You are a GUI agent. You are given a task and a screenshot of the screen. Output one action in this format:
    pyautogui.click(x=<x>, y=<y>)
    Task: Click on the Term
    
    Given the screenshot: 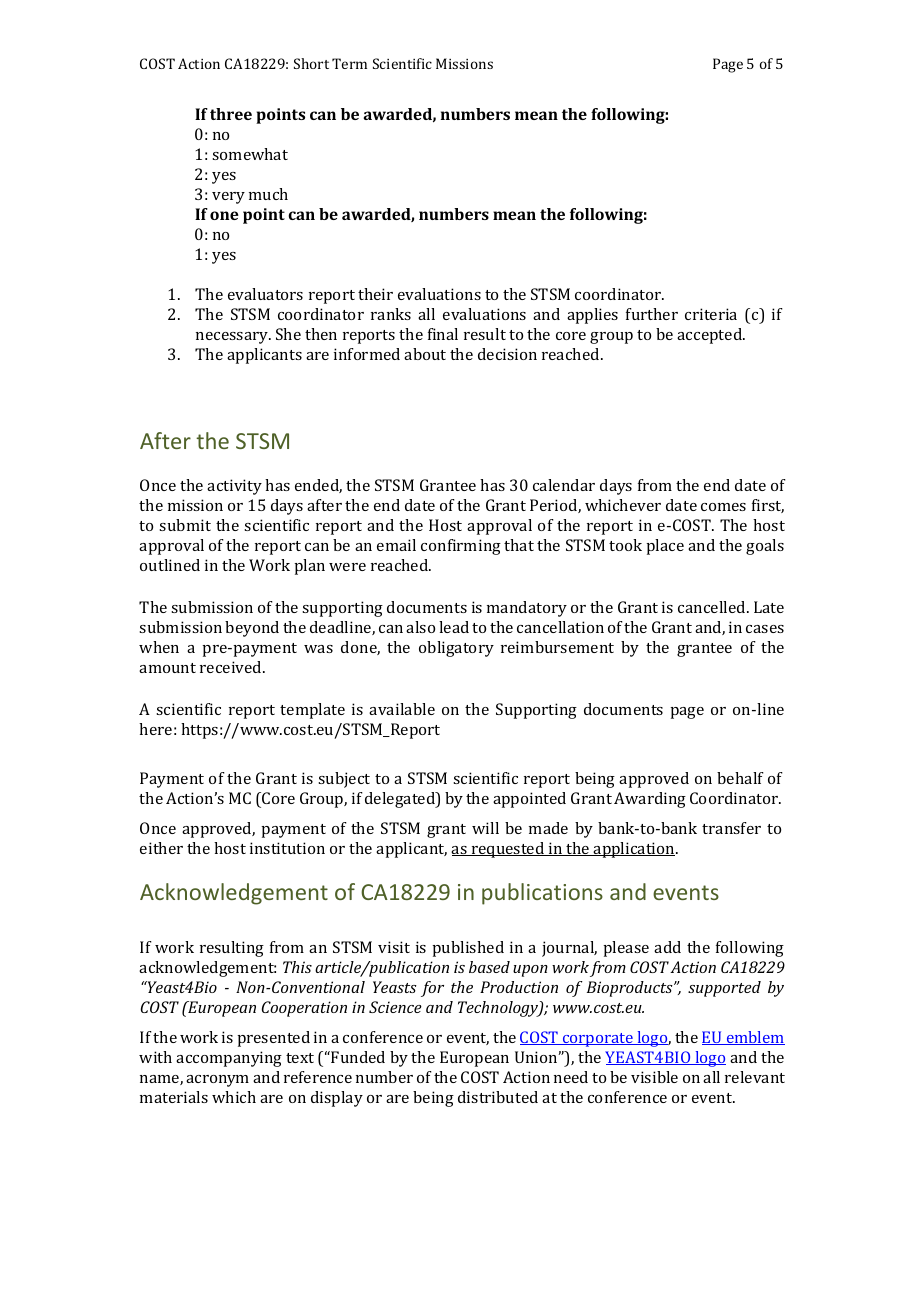 What is the action you would take?
    pyautogui.click(x=349, y=63)
